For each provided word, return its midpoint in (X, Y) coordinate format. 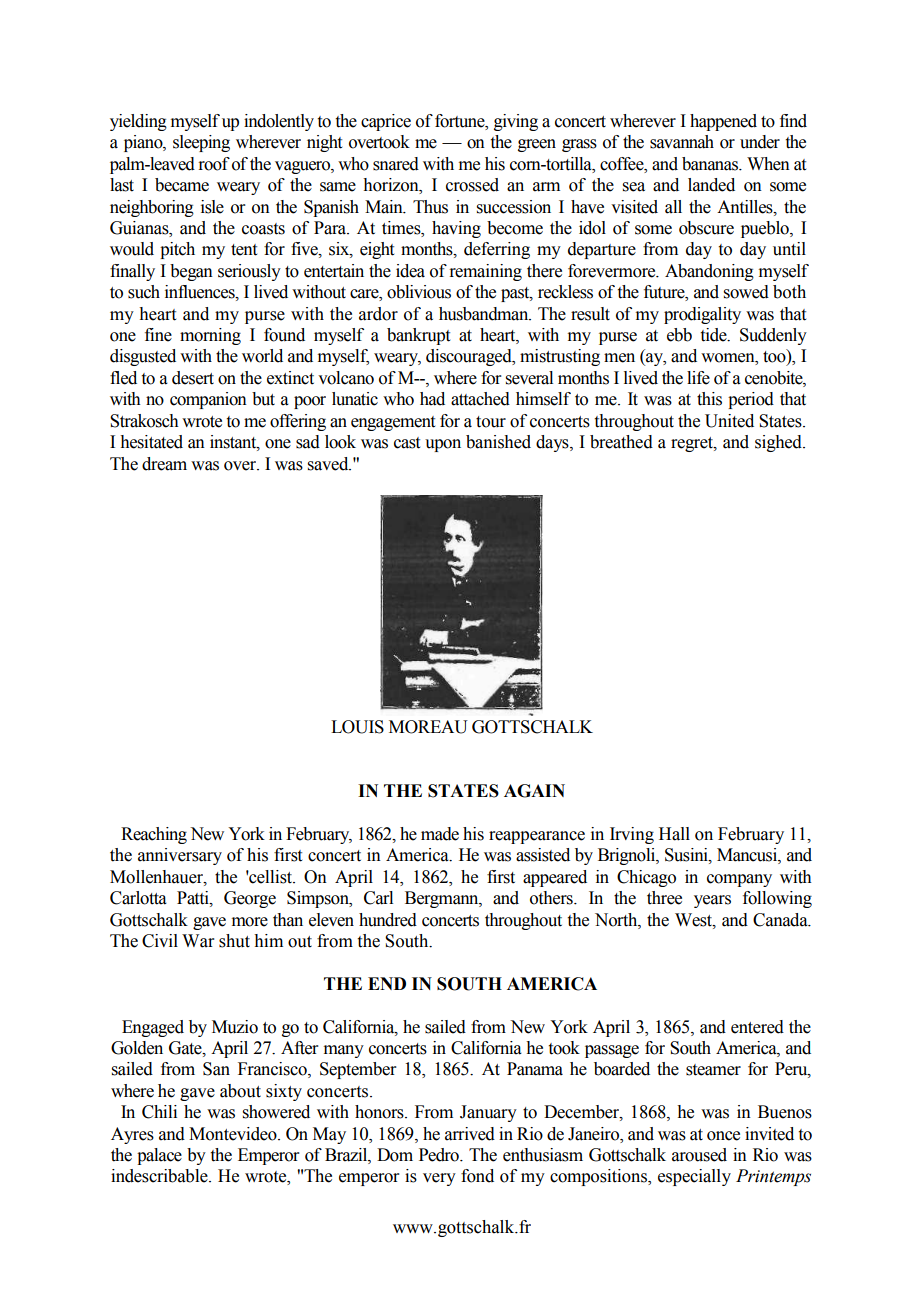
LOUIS (357, 727)
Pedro (440, 1155)
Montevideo (234, 1134)
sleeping (201, 143)
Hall (674, 834)
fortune (461, 121)
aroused (699, 1155)
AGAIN (534, 791)
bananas (711, 164)
